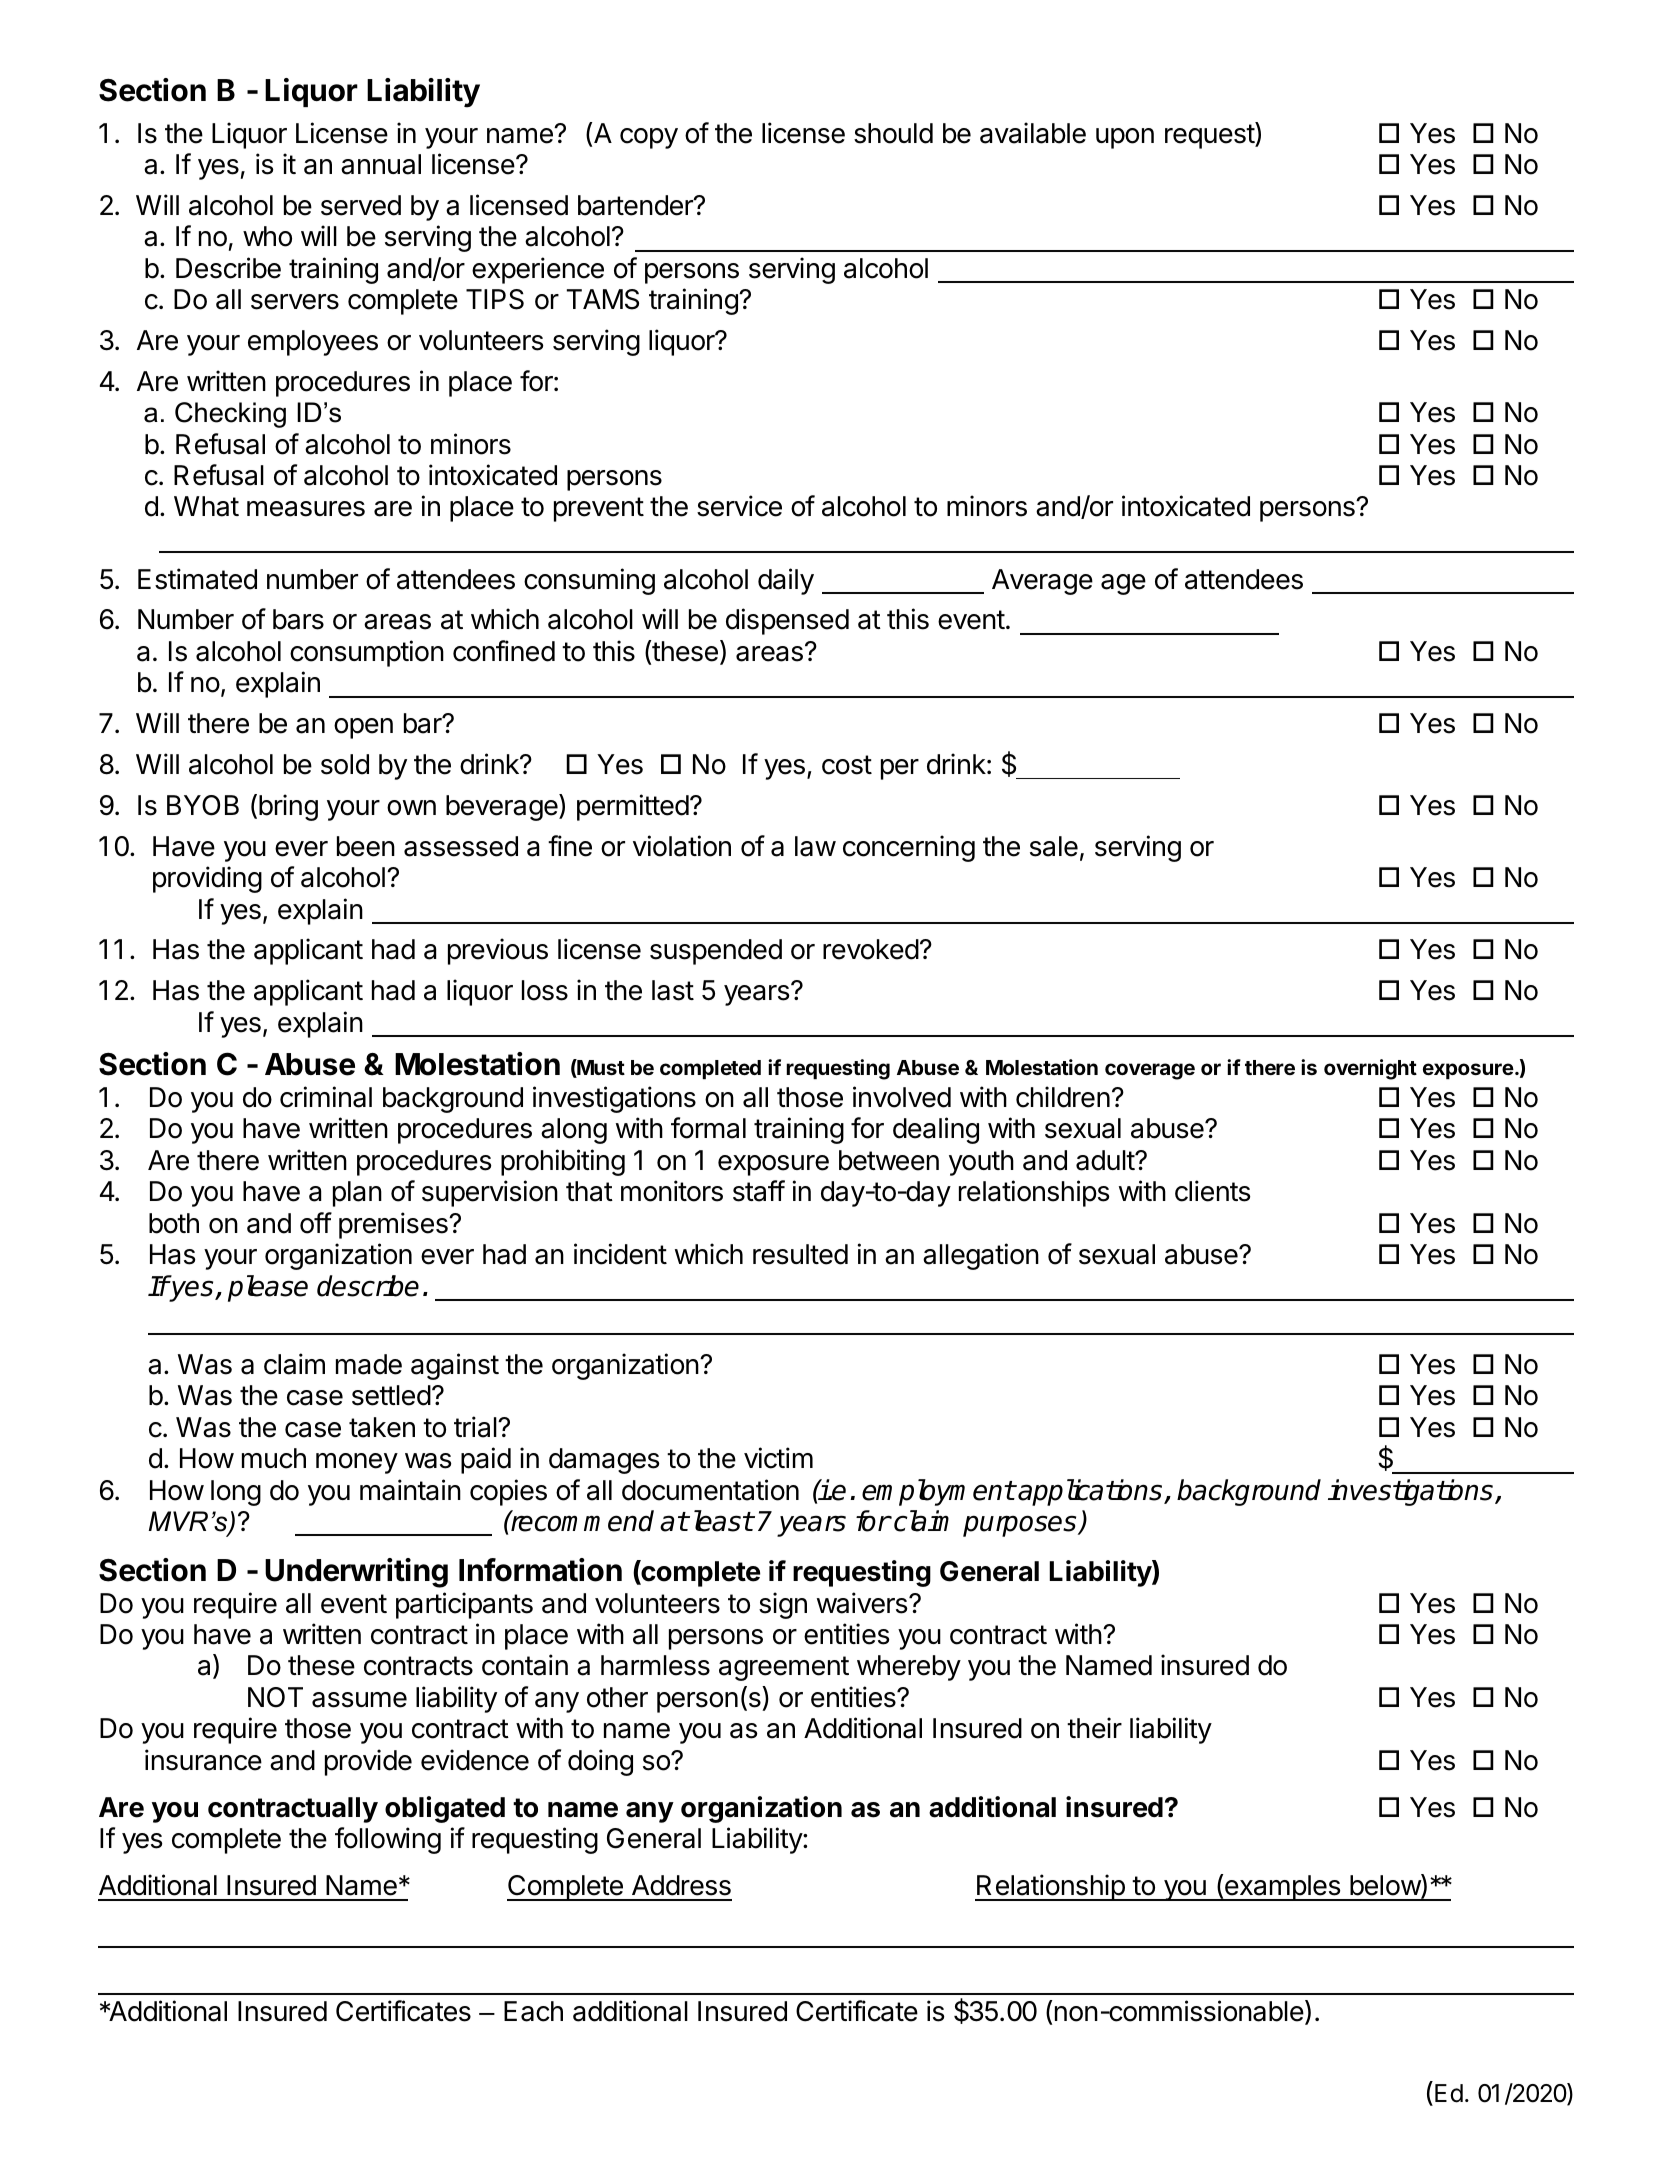  What do you see at coordinates (533, 2011) in the screenshot?
I see `Each` at bounding box center [533, 2011].
